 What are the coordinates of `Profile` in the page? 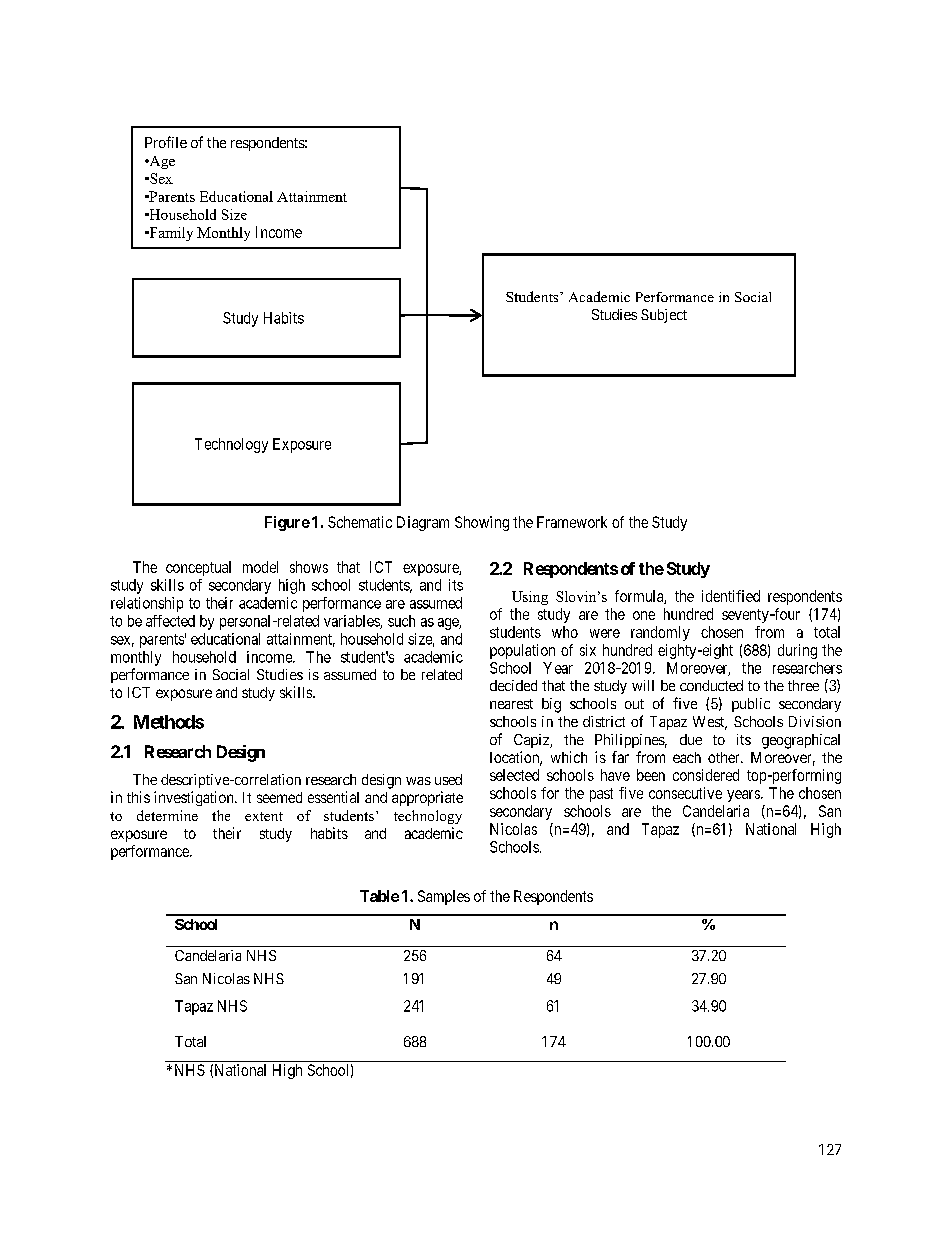 It's located at (166, 142).
